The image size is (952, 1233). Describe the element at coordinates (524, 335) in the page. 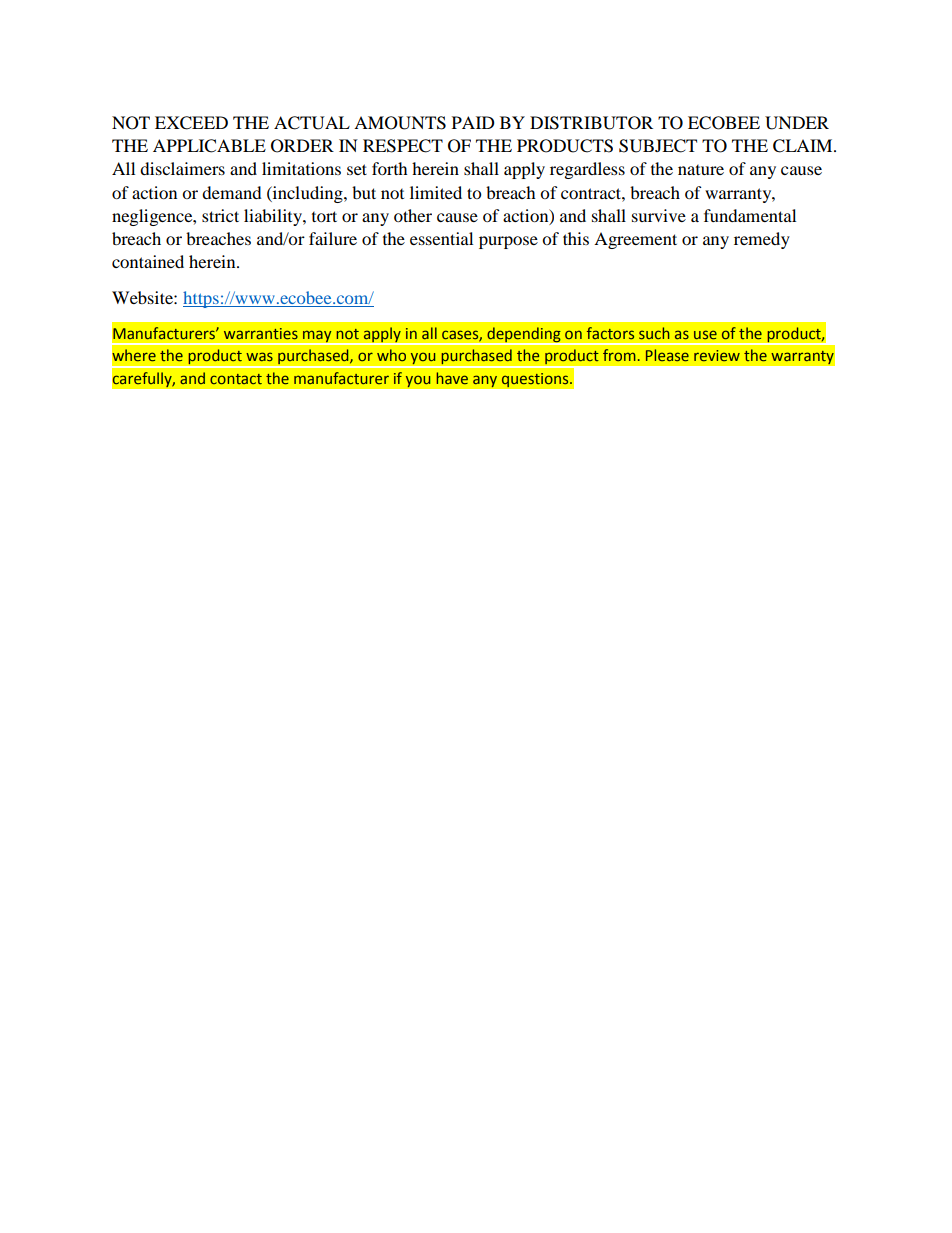

I see `depending` at that location.
